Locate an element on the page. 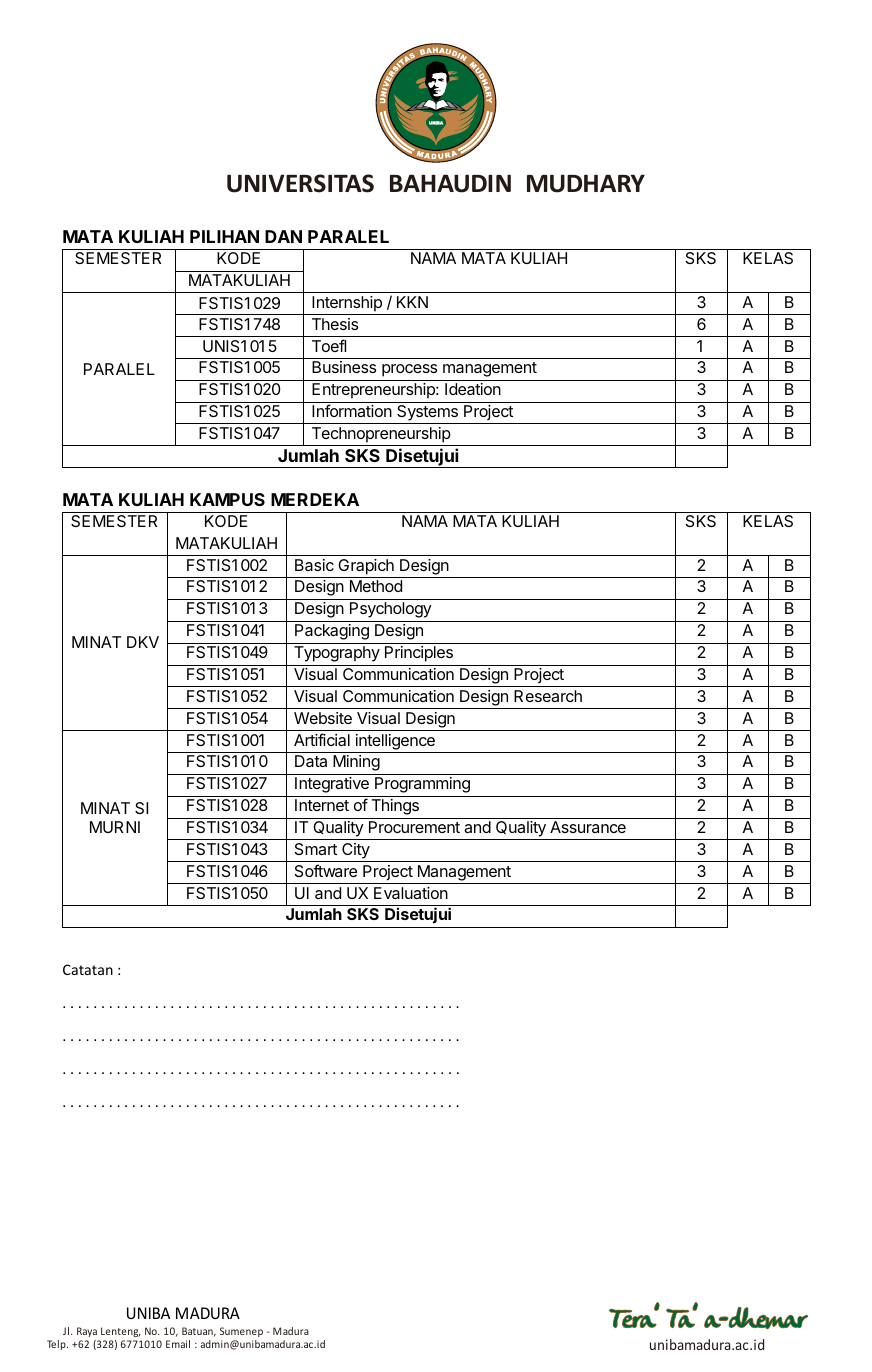  Thesis is located at coordinates (335, 324).
